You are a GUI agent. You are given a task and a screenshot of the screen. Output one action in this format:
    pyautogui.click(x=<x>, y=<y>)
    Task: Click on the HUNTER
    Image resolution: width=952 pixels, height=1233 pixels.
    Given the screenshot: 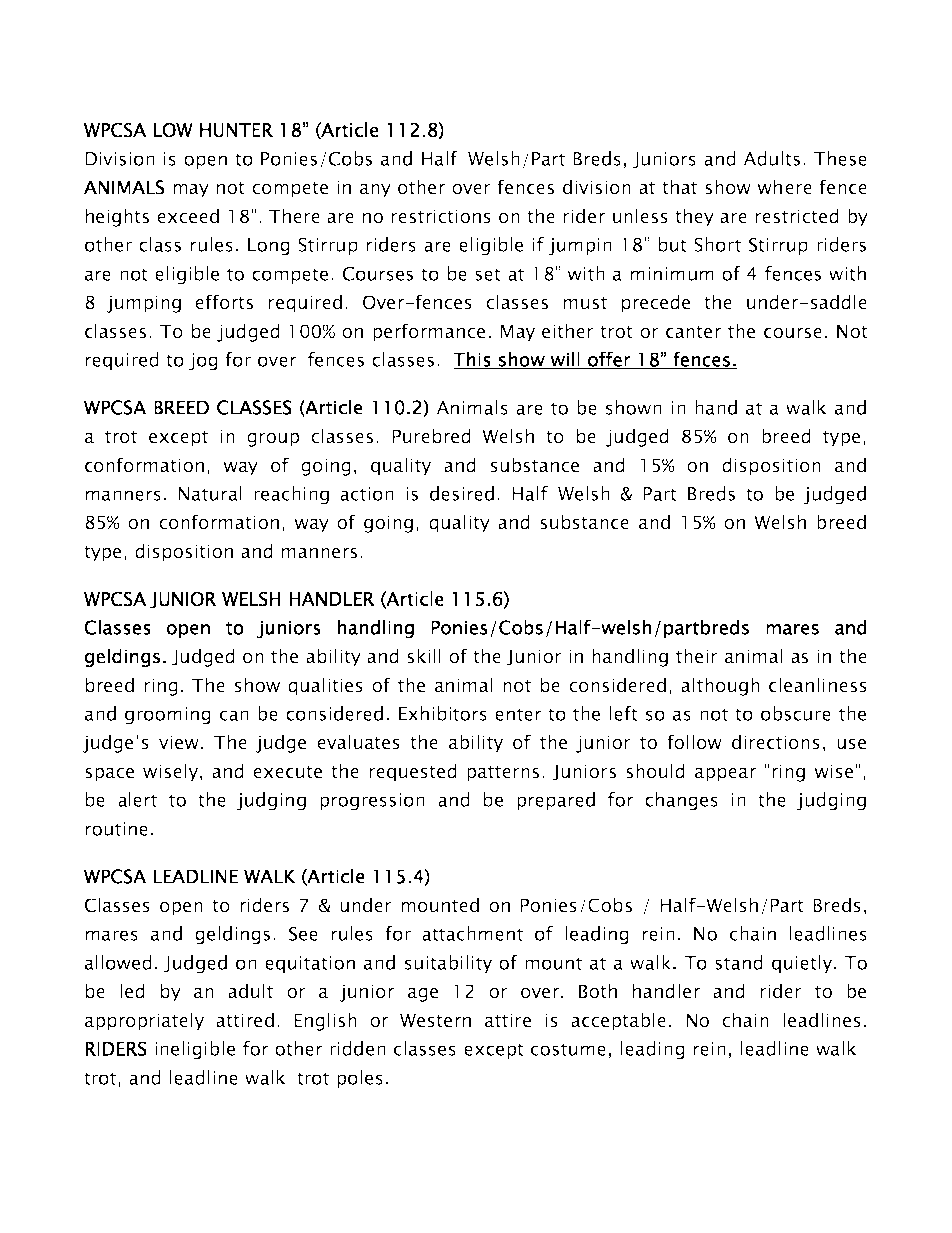 What is the action you would take?
    pyautogui.click(x=236, y=130)
